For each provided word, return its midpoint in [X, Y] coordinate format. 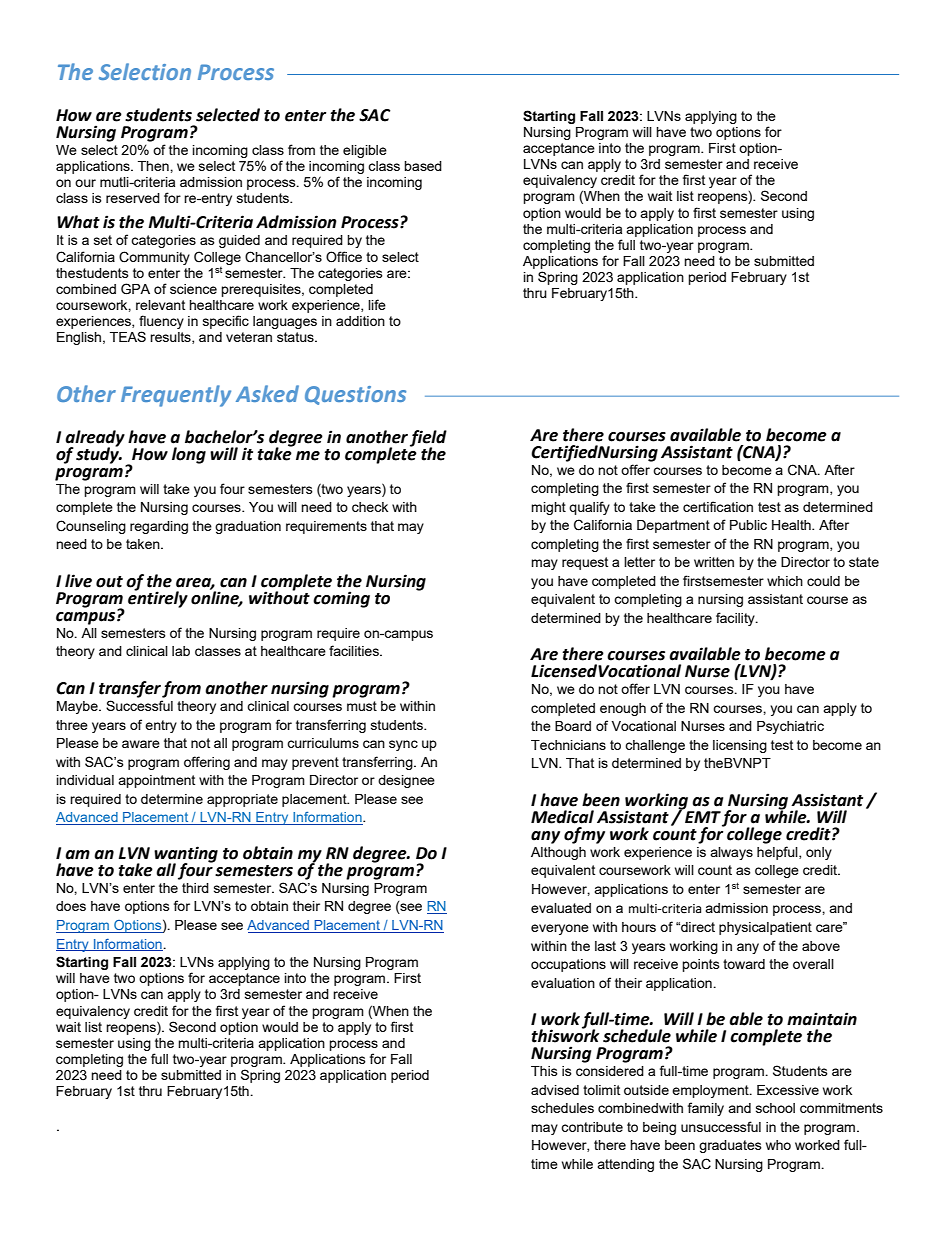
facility [736, 619]
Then [154, 166]
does [71, 906]
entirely [158, 598]
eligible [365, 151]
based [423, 166]
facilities [355, 650]
